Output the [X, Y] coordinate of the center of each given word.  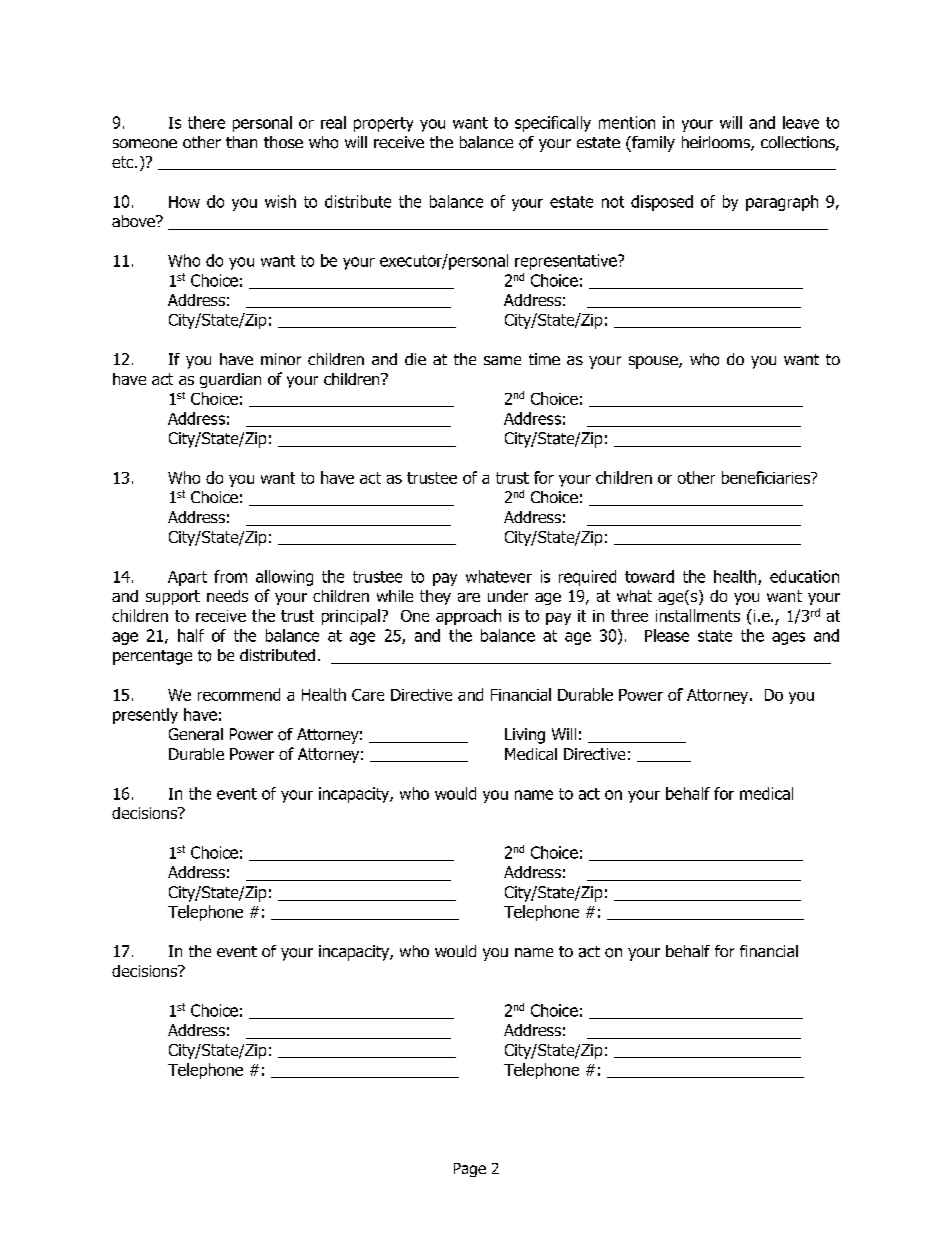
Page [470, 1170]
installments [698, 615]
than [241, 142]
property [383, 124]
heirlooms [717, 143]
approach [468, 617]
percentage [152, 657]
